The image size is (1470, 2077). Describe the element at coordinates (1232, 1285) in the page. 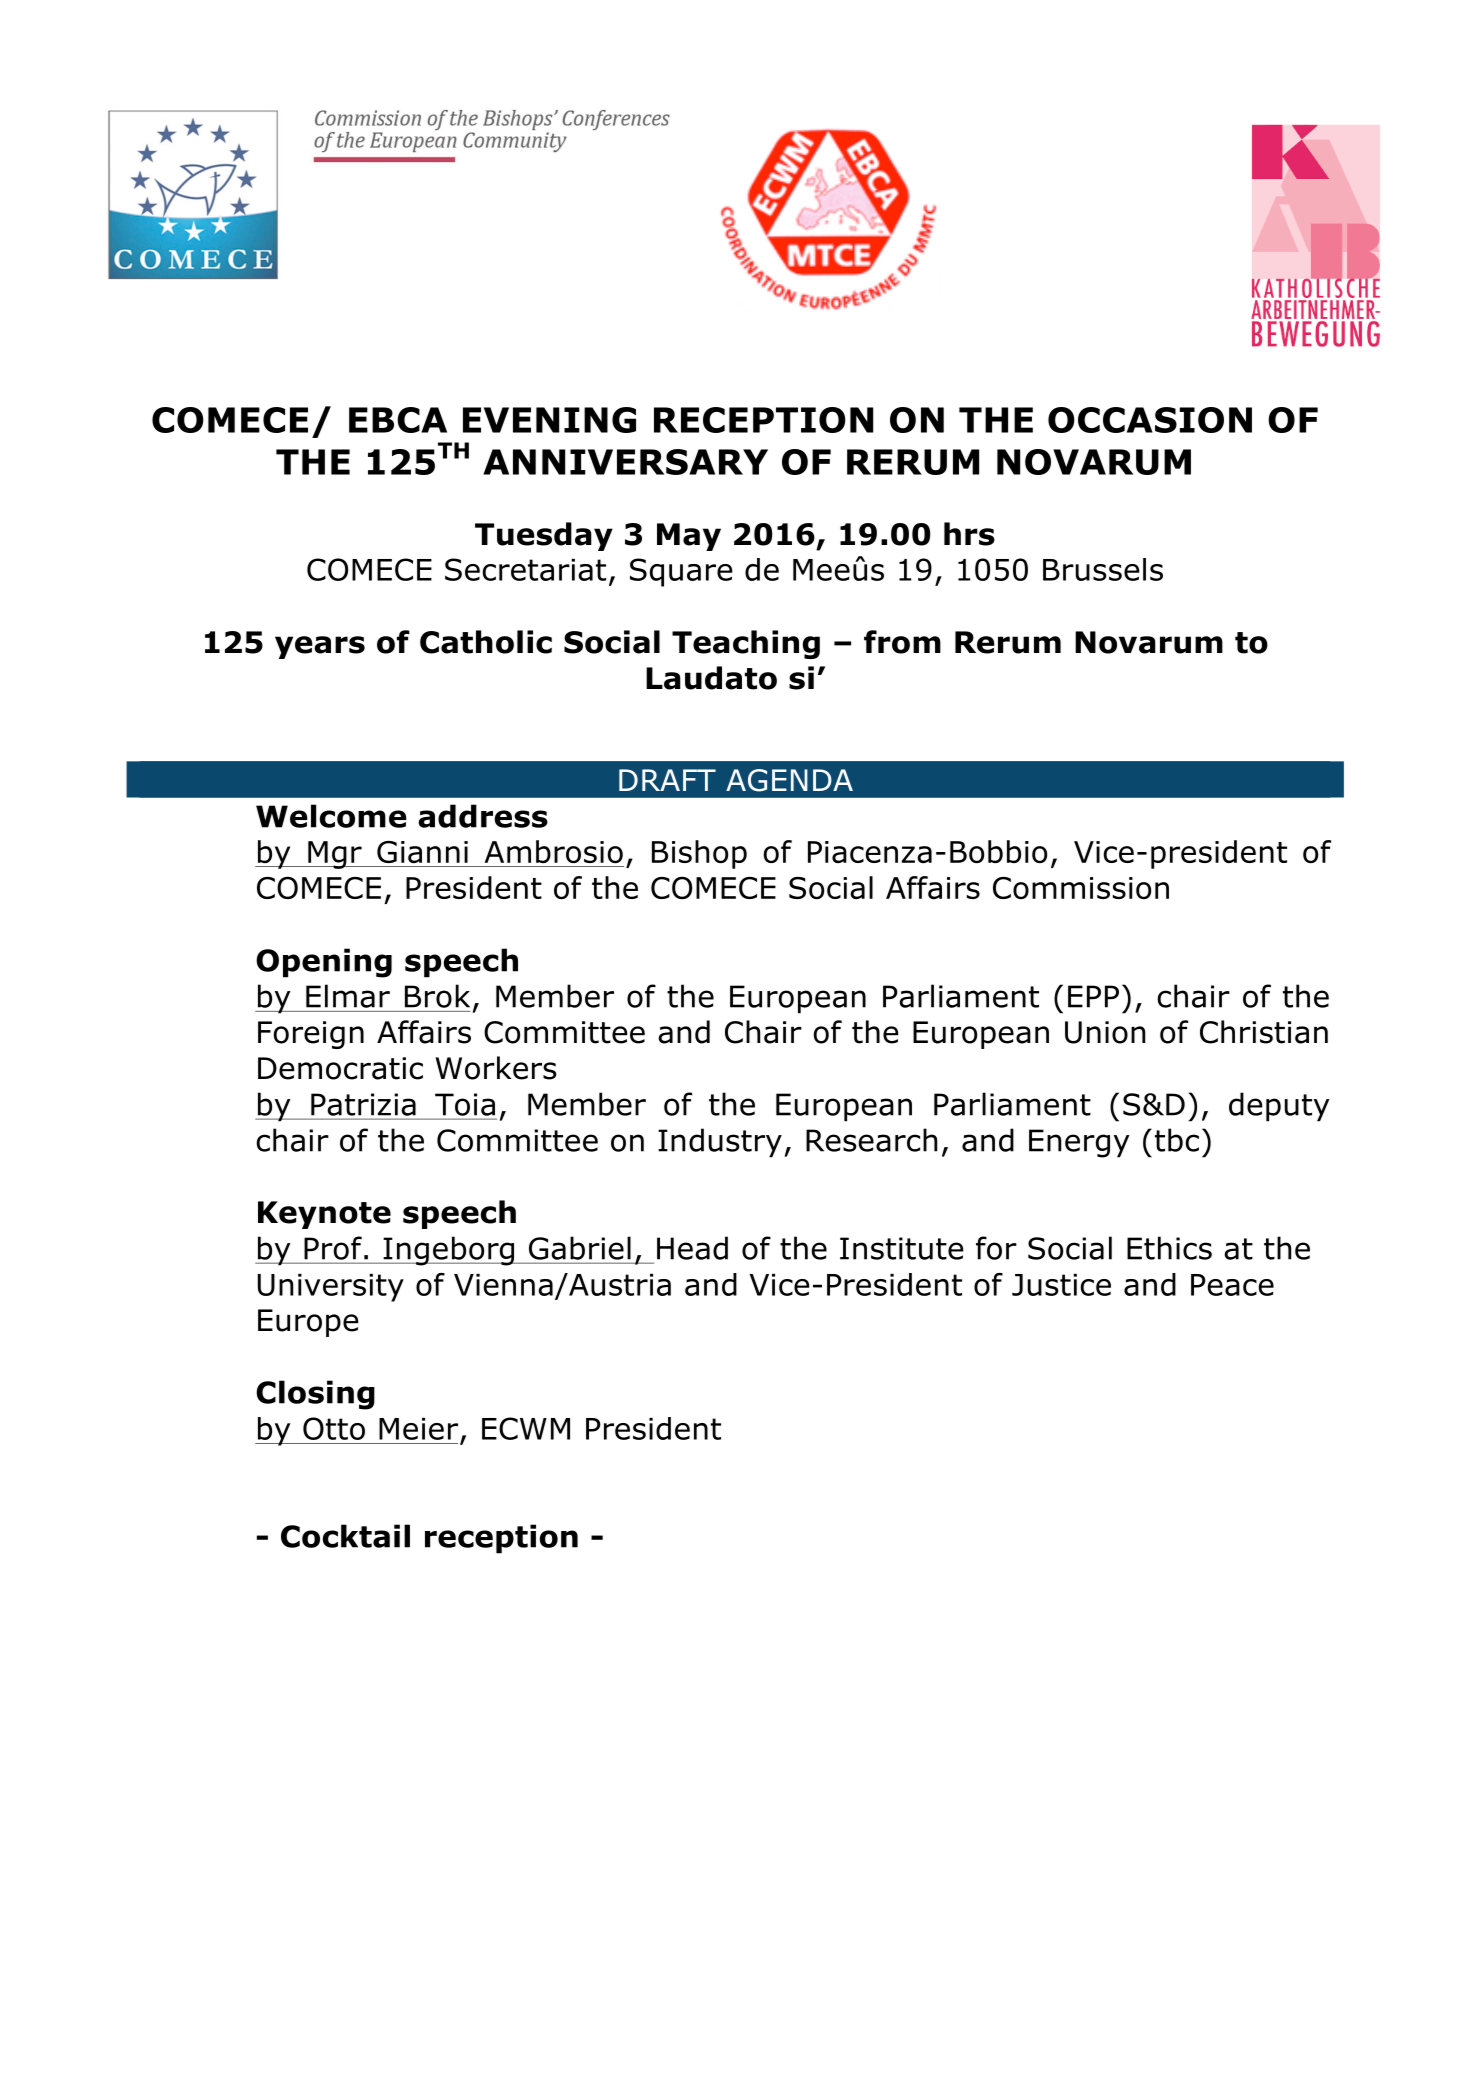

I see `Peace` at that location.
